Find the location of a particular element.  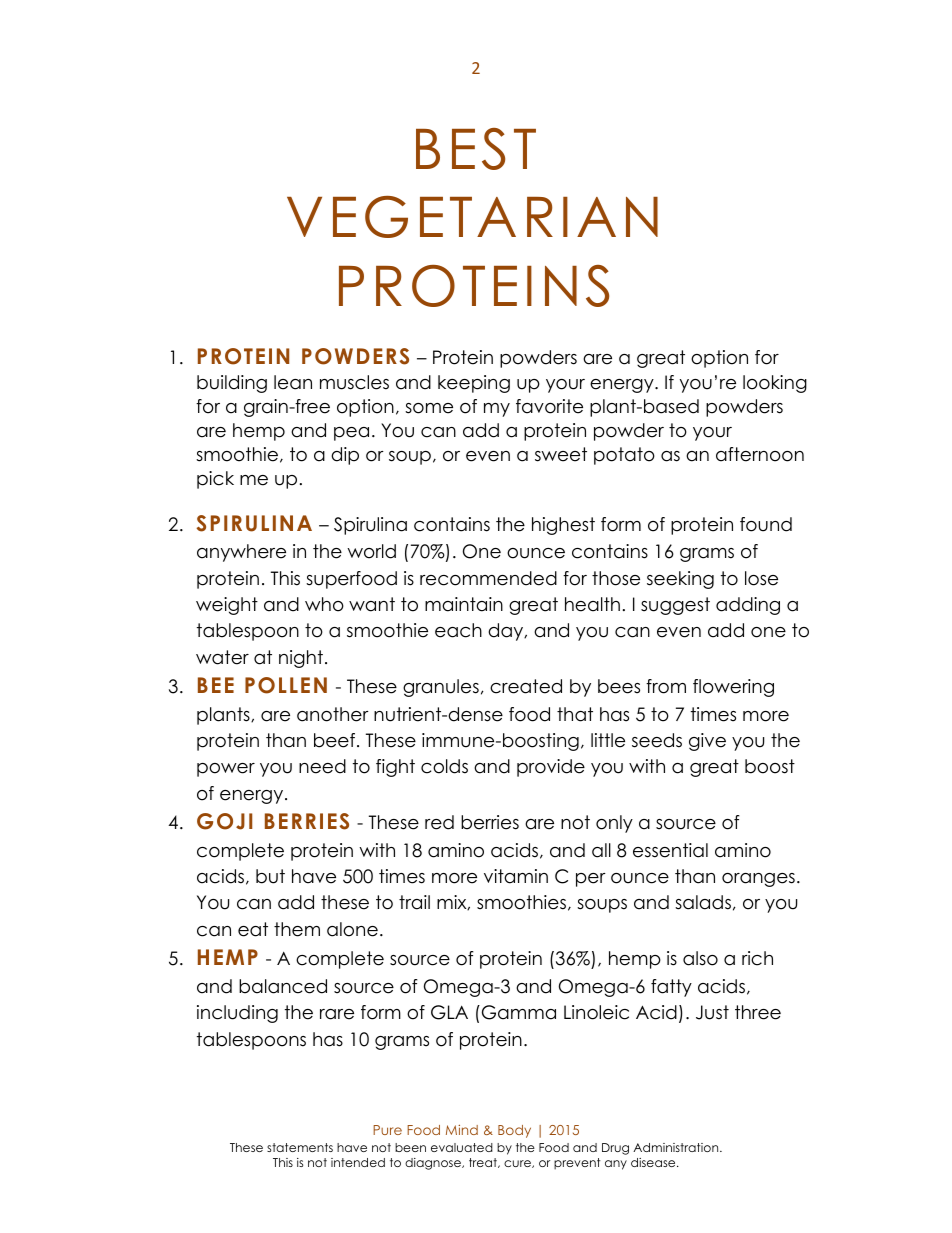

looking is located at coordinates (775, 384).
